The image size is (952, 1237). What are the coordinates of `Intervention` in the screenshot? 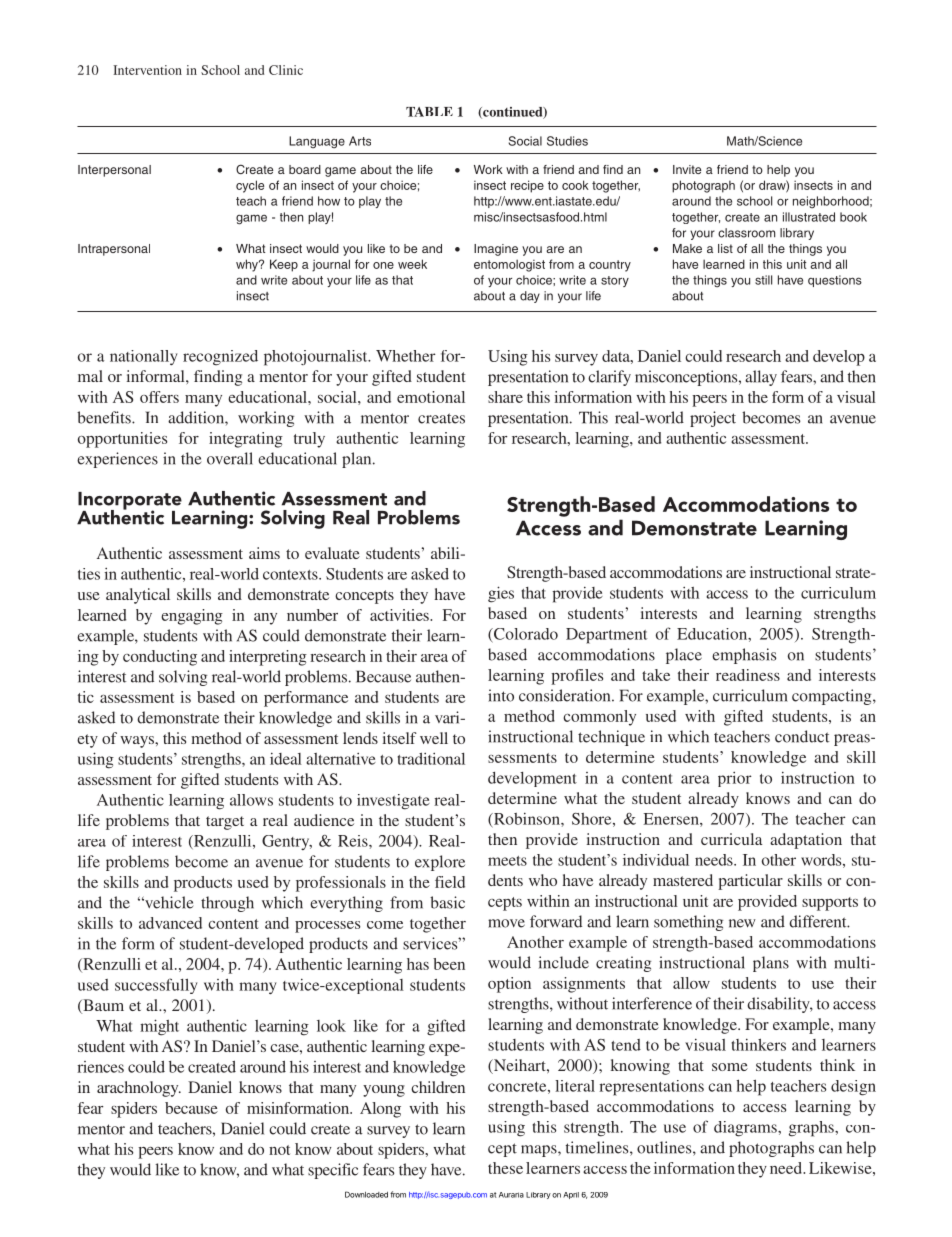 It's located at (147, 70).
